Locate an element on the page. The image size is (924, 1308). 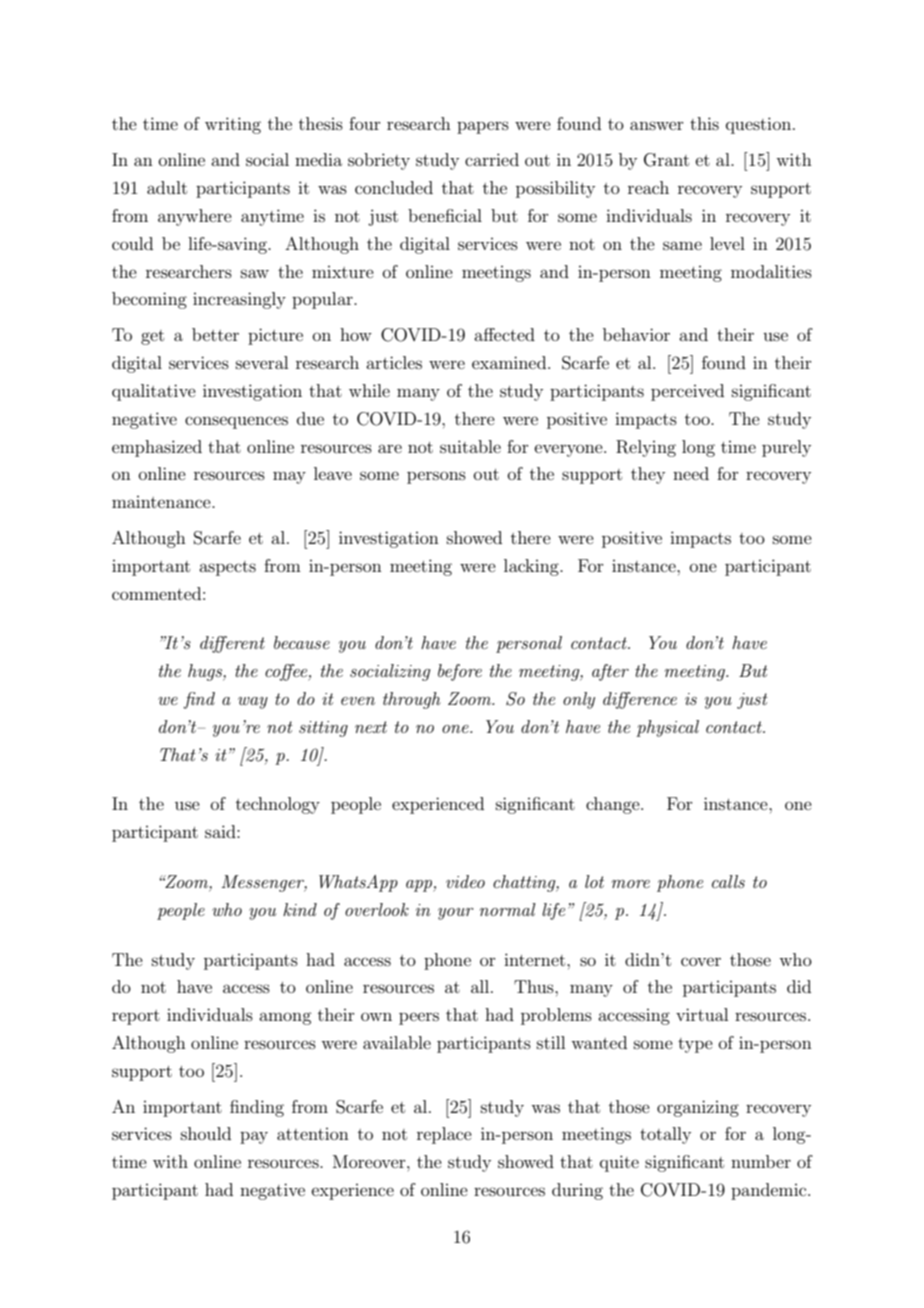
before is located at coordinates (460, 672).
